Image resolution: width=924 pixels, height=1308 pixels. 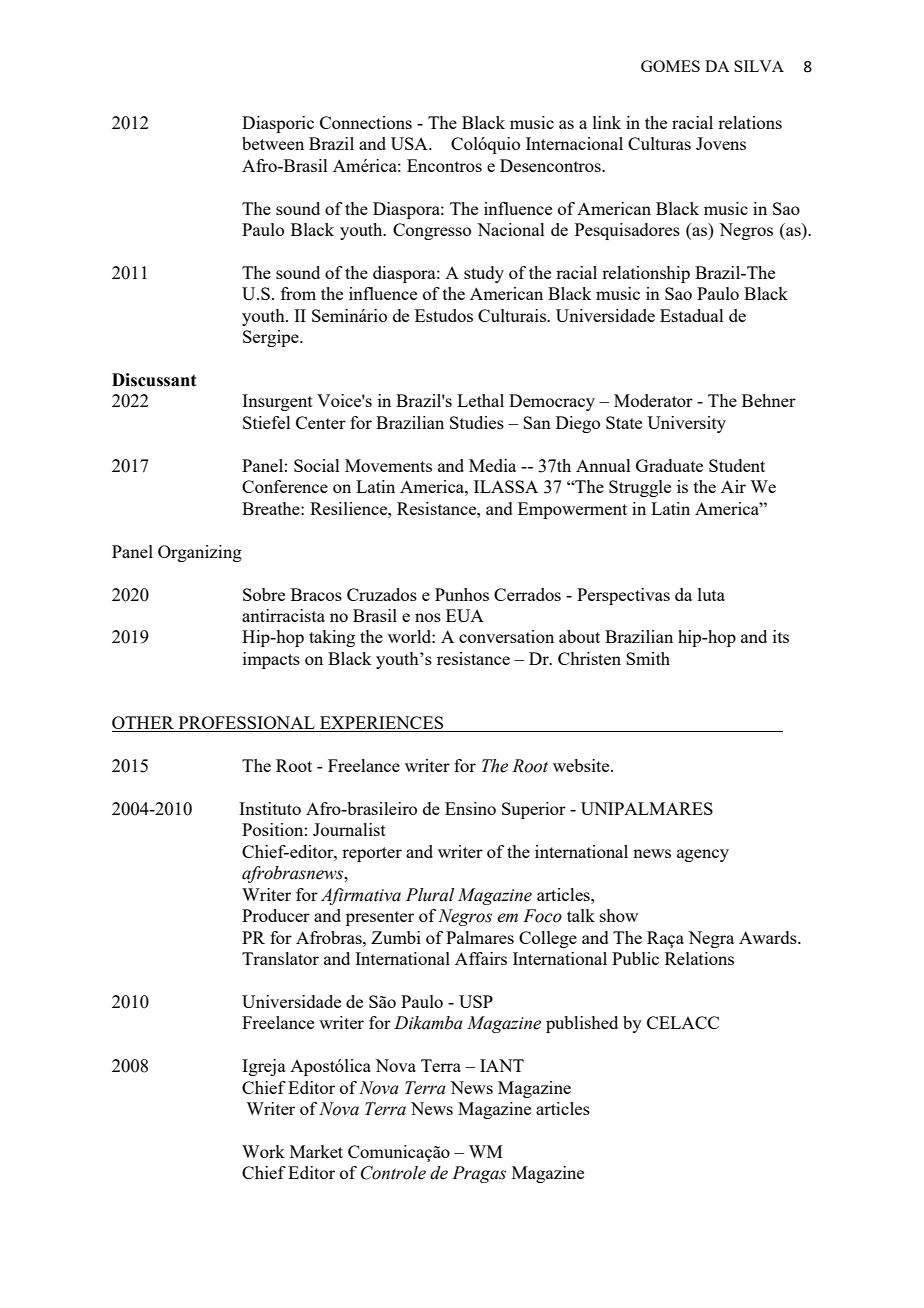 What do you see at coordinates (410, 143) in the screenshot?
I see `USA` at bounding box center [410, 143].
